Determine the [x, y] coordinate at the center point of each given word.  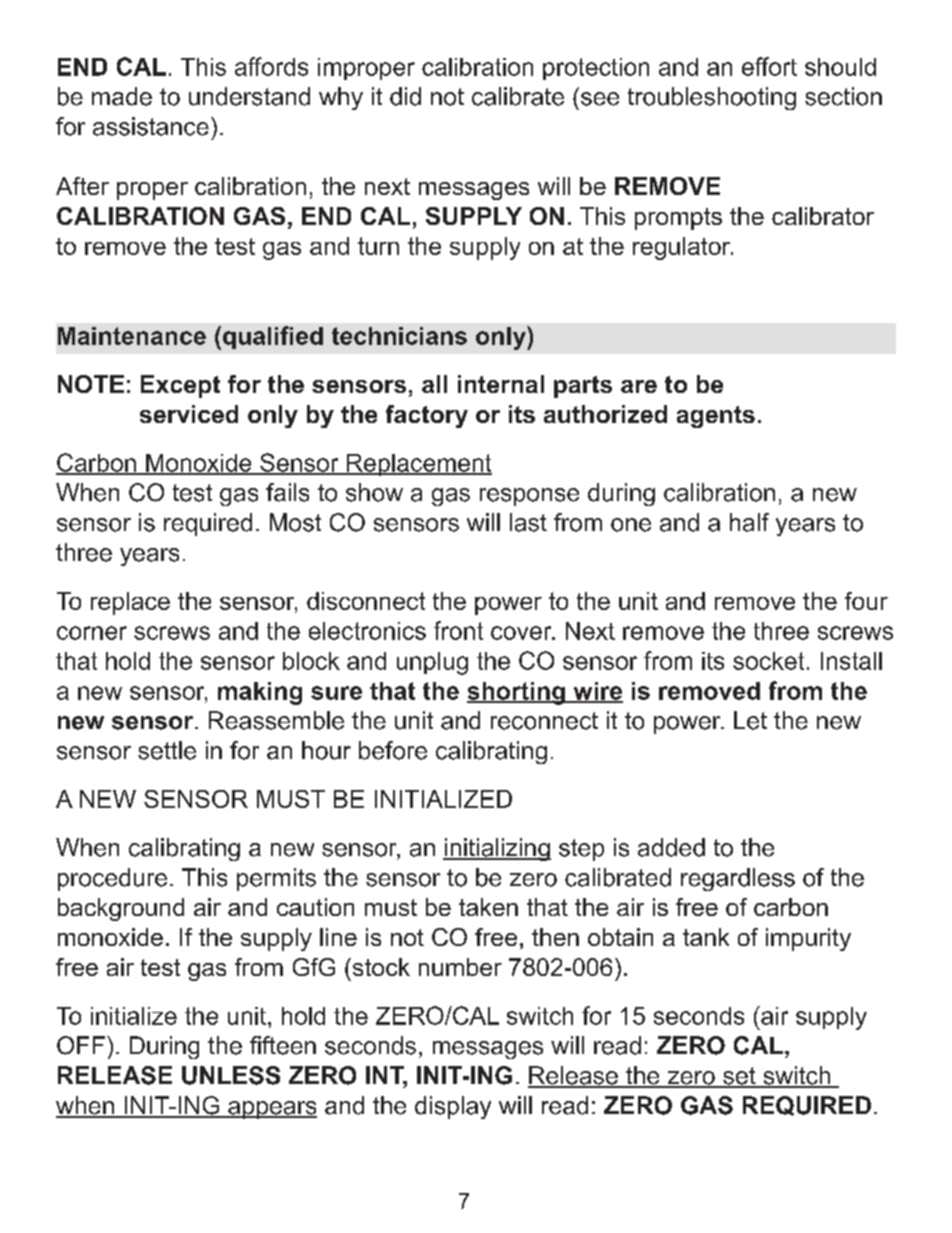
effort [769, 66]
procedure [112, 879]
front [458, 630]
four [866, 601]
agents [716, 417]
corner [92, 633]
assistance [151, 126]
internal [501, 384]
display [453, 1107]
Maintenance [132, 336]
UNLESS [231, 1075]
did [405, 96]
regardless [738, 879]
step [581, 850]
